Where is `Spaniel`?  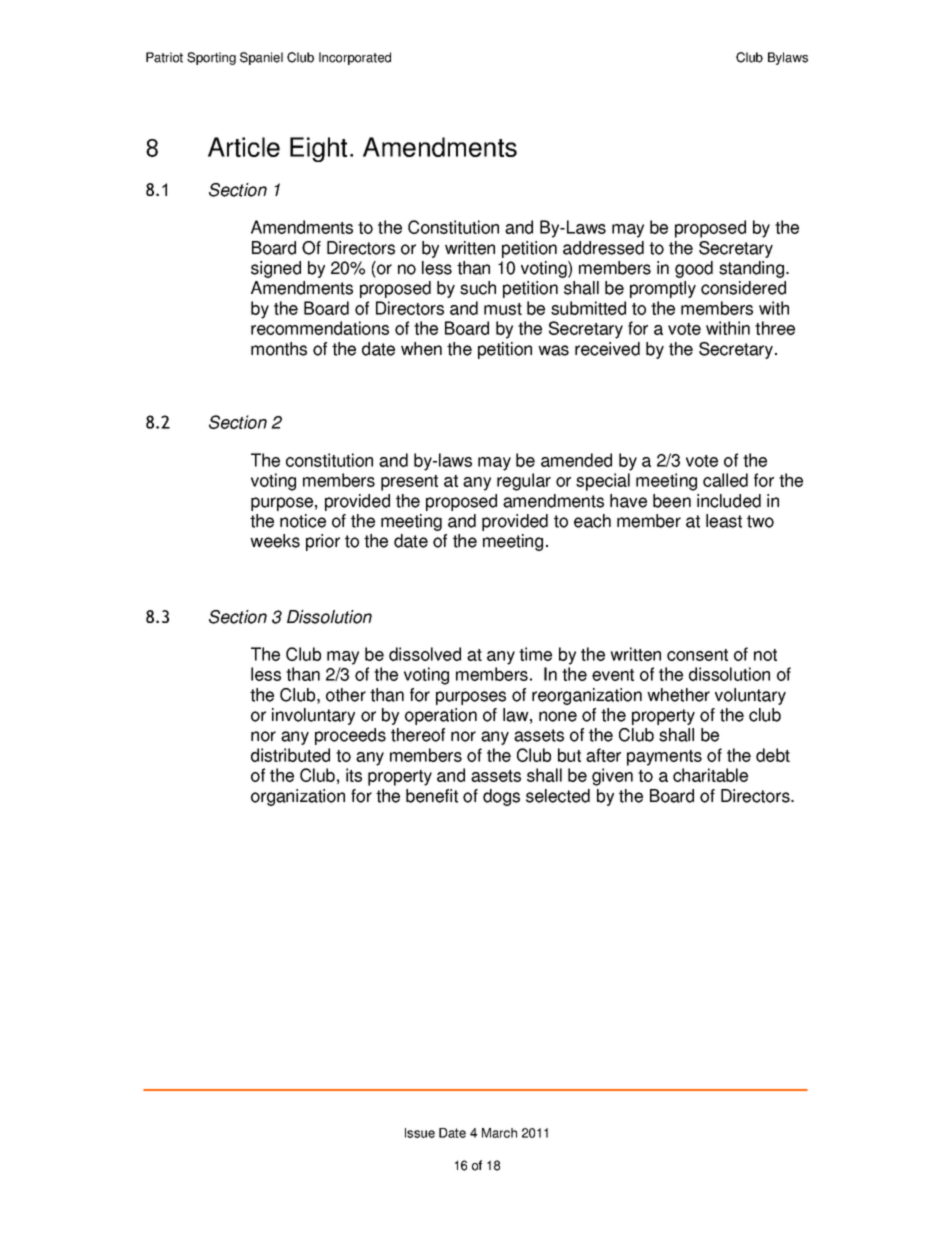 Spaniel is located at coordinates (261, 58).
